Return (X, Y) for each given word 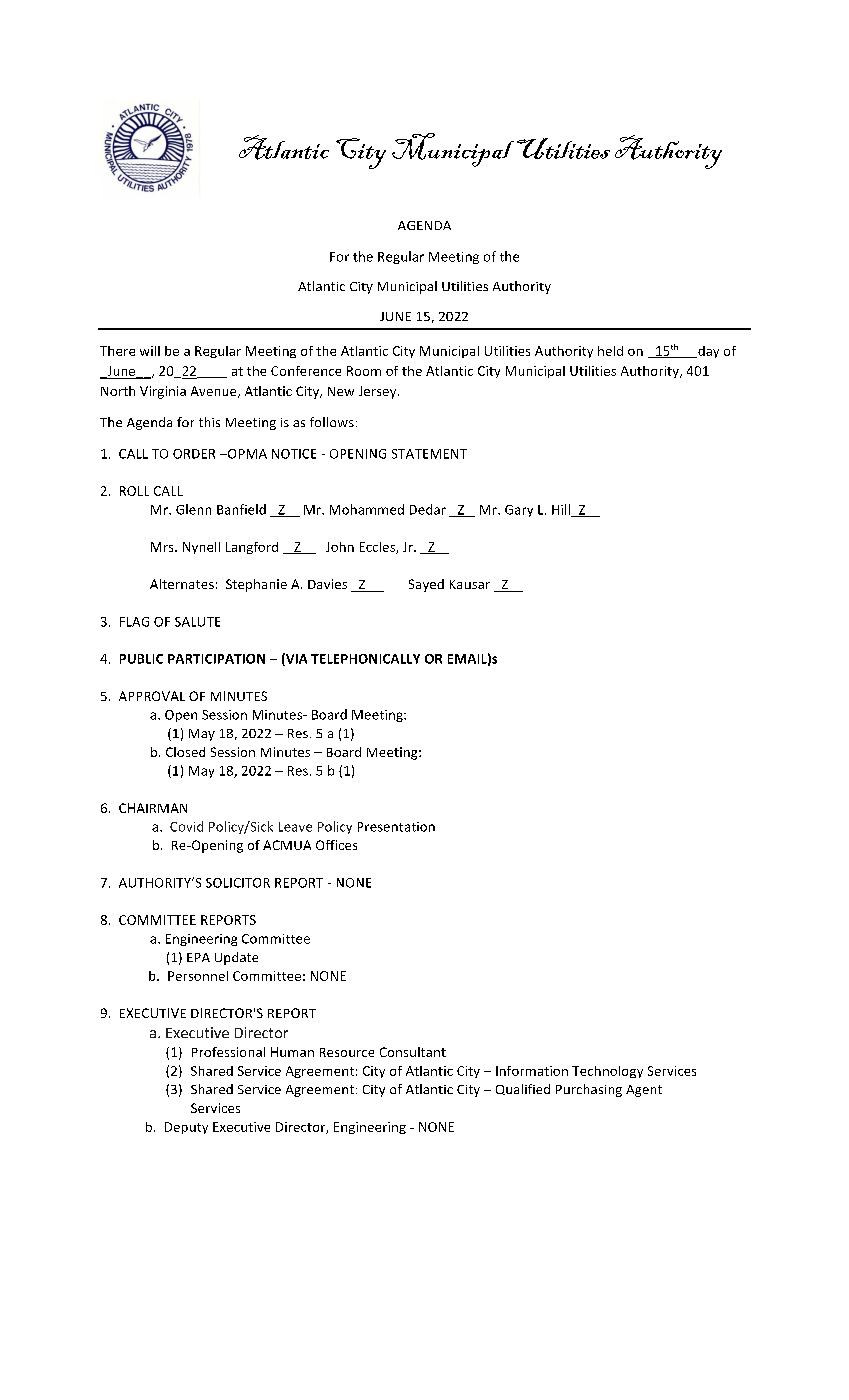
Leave (295, 827)
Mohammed (367, 509)
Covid (186, 826)
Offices (336, 845)
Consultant (413, 1052)
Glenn (193, 509)
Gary (519, 511)
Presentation (396, 827)
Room (364, 371)
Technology (607, 1072)
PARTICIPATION (216, 659)
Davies (327, 584)
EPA (198, 957)
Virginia (163, 392)
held (610, 351)
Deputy (186, 1128)
